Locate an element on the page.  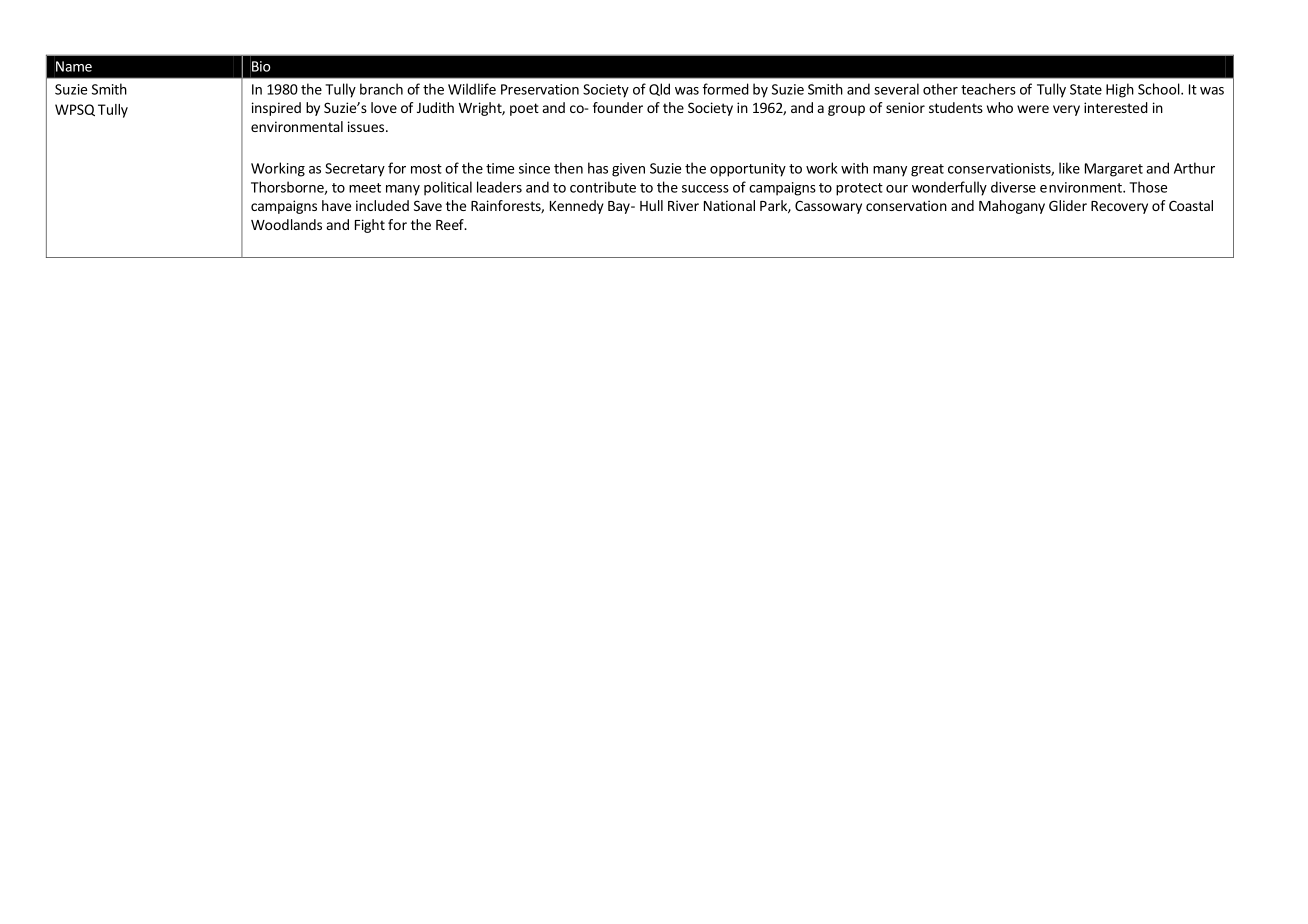
Woodlands is located at coordinates (286, 224).
